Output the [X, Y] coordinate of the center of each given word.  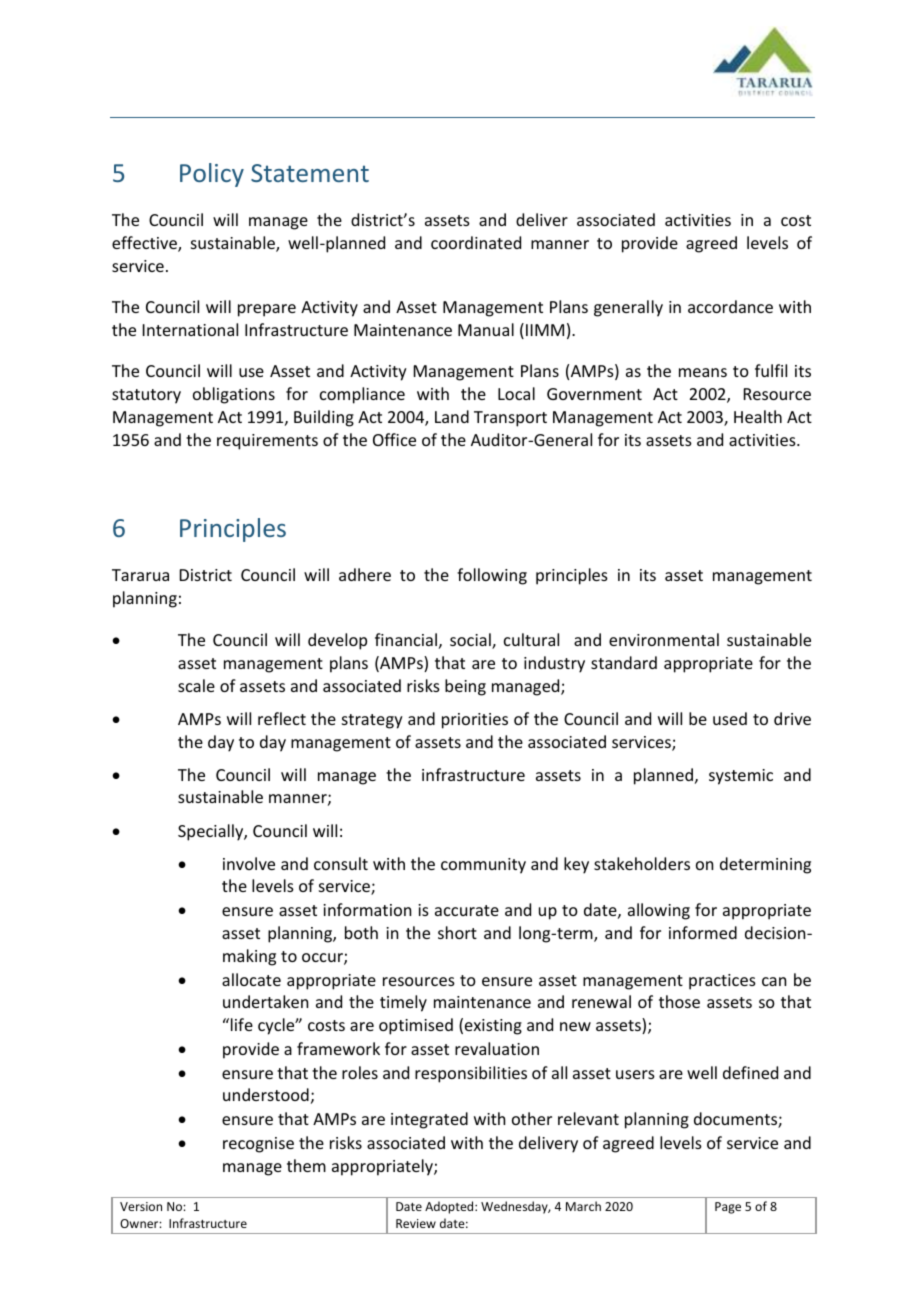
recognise [258, 1145]
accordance [730, 306]
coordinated [476, 242]
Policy [212, 175]
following [492, 576]
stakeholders [642, 863]
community [483, 866]
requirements [267, 442]
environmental [664, 639]
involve [249, 863]
